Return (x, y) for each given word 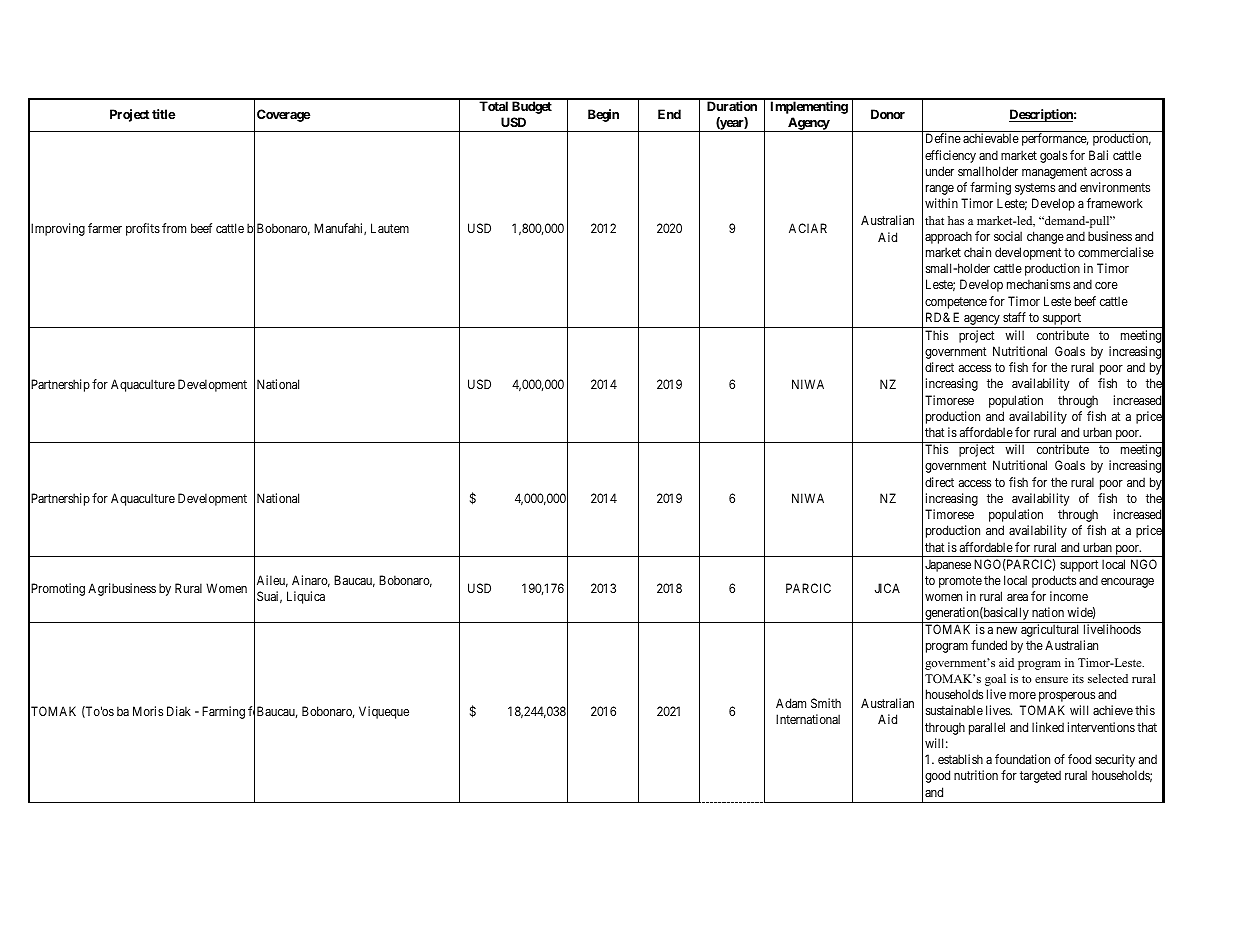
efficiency (950, 156)
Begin (603, 115)
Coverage (283, 115)
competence (956, 303)
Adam (791, 703)
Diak (179, 711)
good (937, 776)
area (1017, 597)
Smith (826, 703)
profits (143, 229)
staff (1014, 317)
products (1054, 581)
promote (960, 582)
